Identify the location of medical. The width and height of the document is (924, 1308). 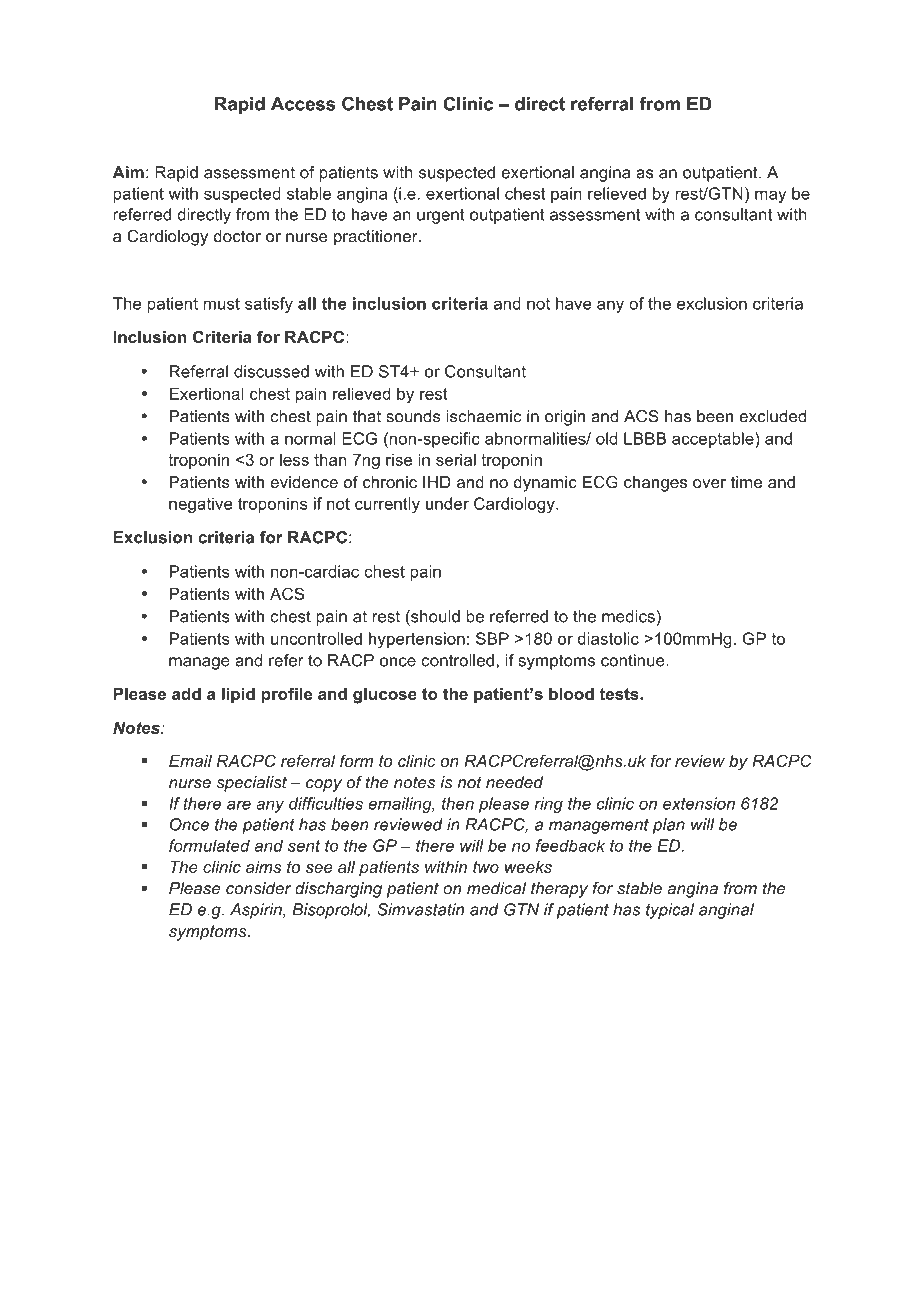
(496, 888).
